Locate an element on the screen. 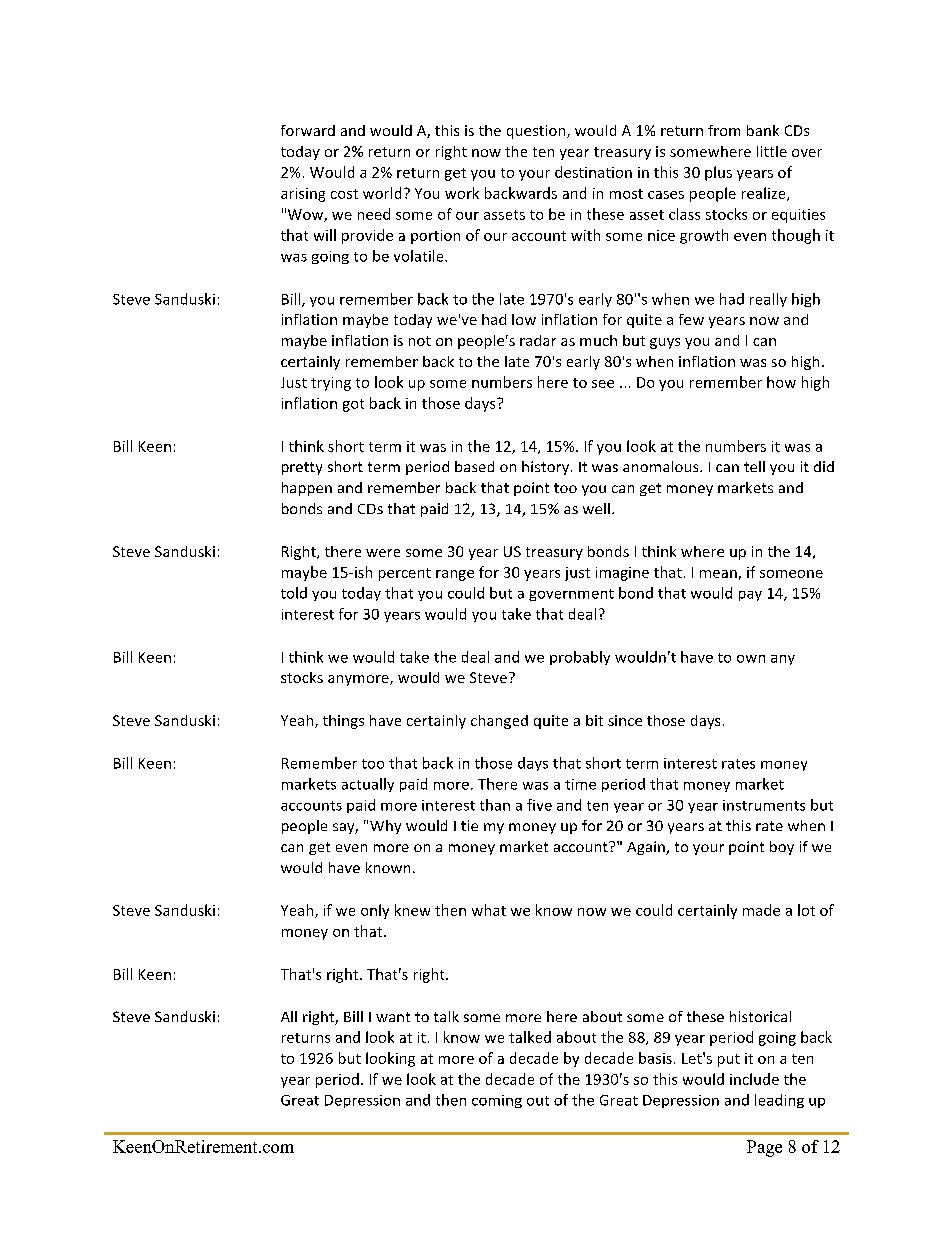 The height and width of the screenshot is (1233, 952). pay is located at coordinates (750, 596).
